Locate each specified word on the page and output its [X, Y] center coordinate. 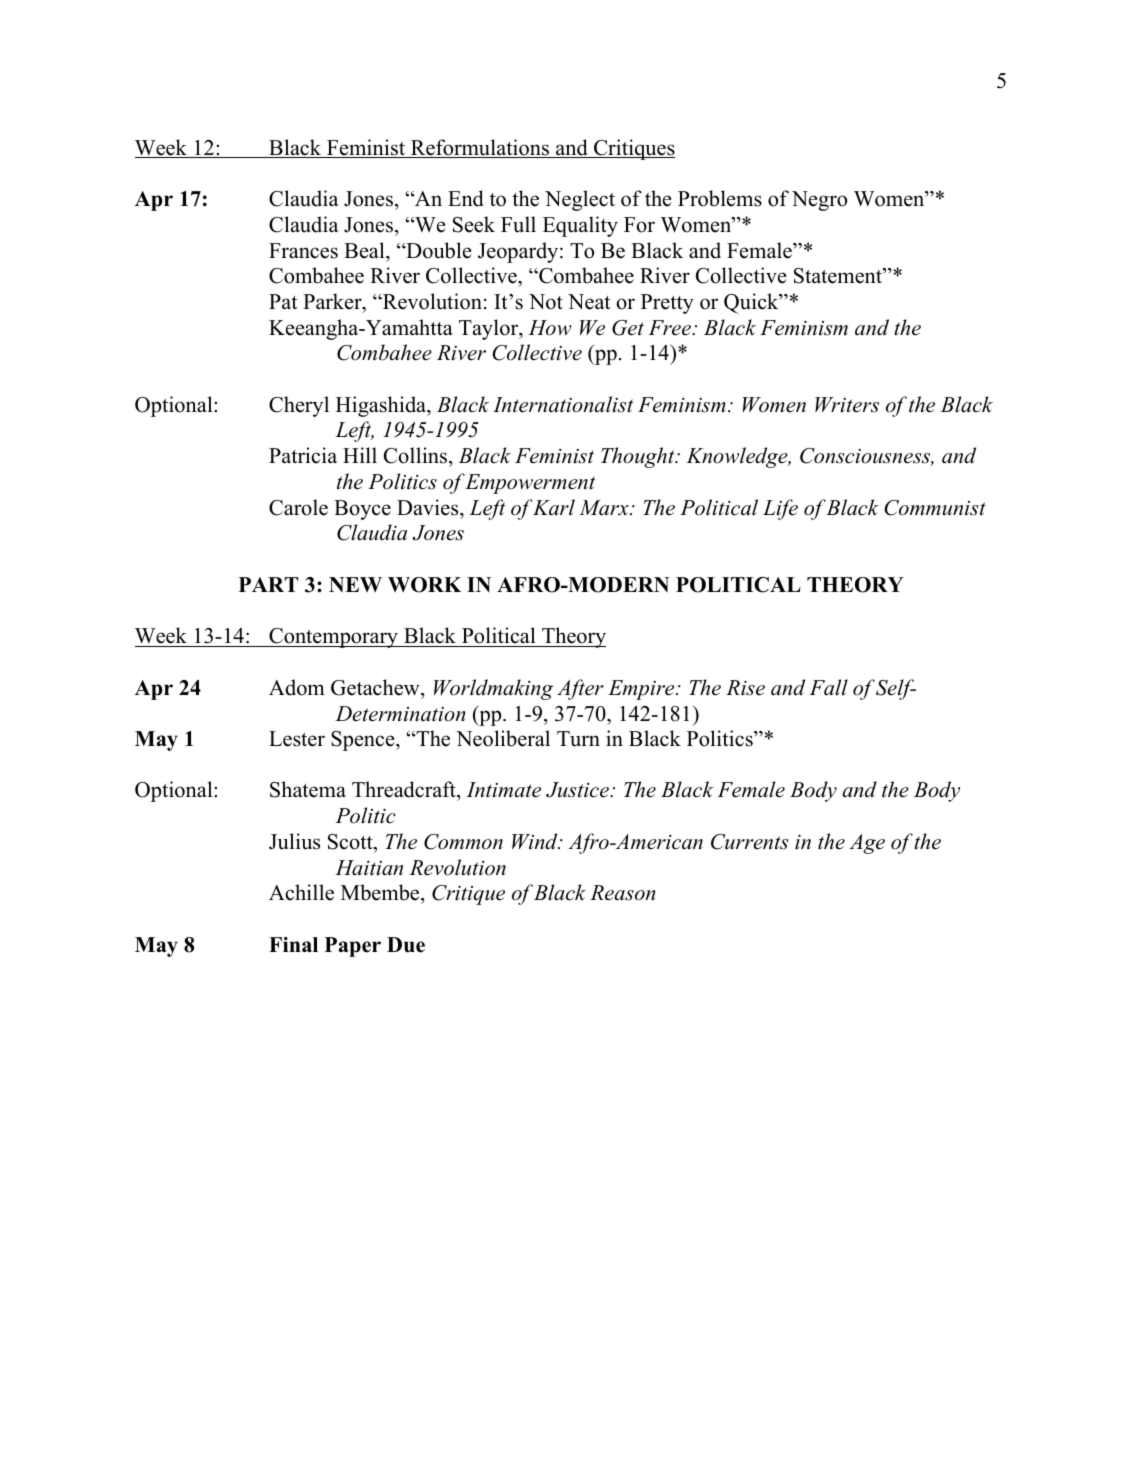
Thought [639, 457]
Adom [297, 687]
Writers [847, 405]
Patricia [303, 455]
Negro [819, 201]
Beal [365, 250]
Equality [580, 226]
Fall [829, 687]
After [580, 689]
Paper [353, 947]
